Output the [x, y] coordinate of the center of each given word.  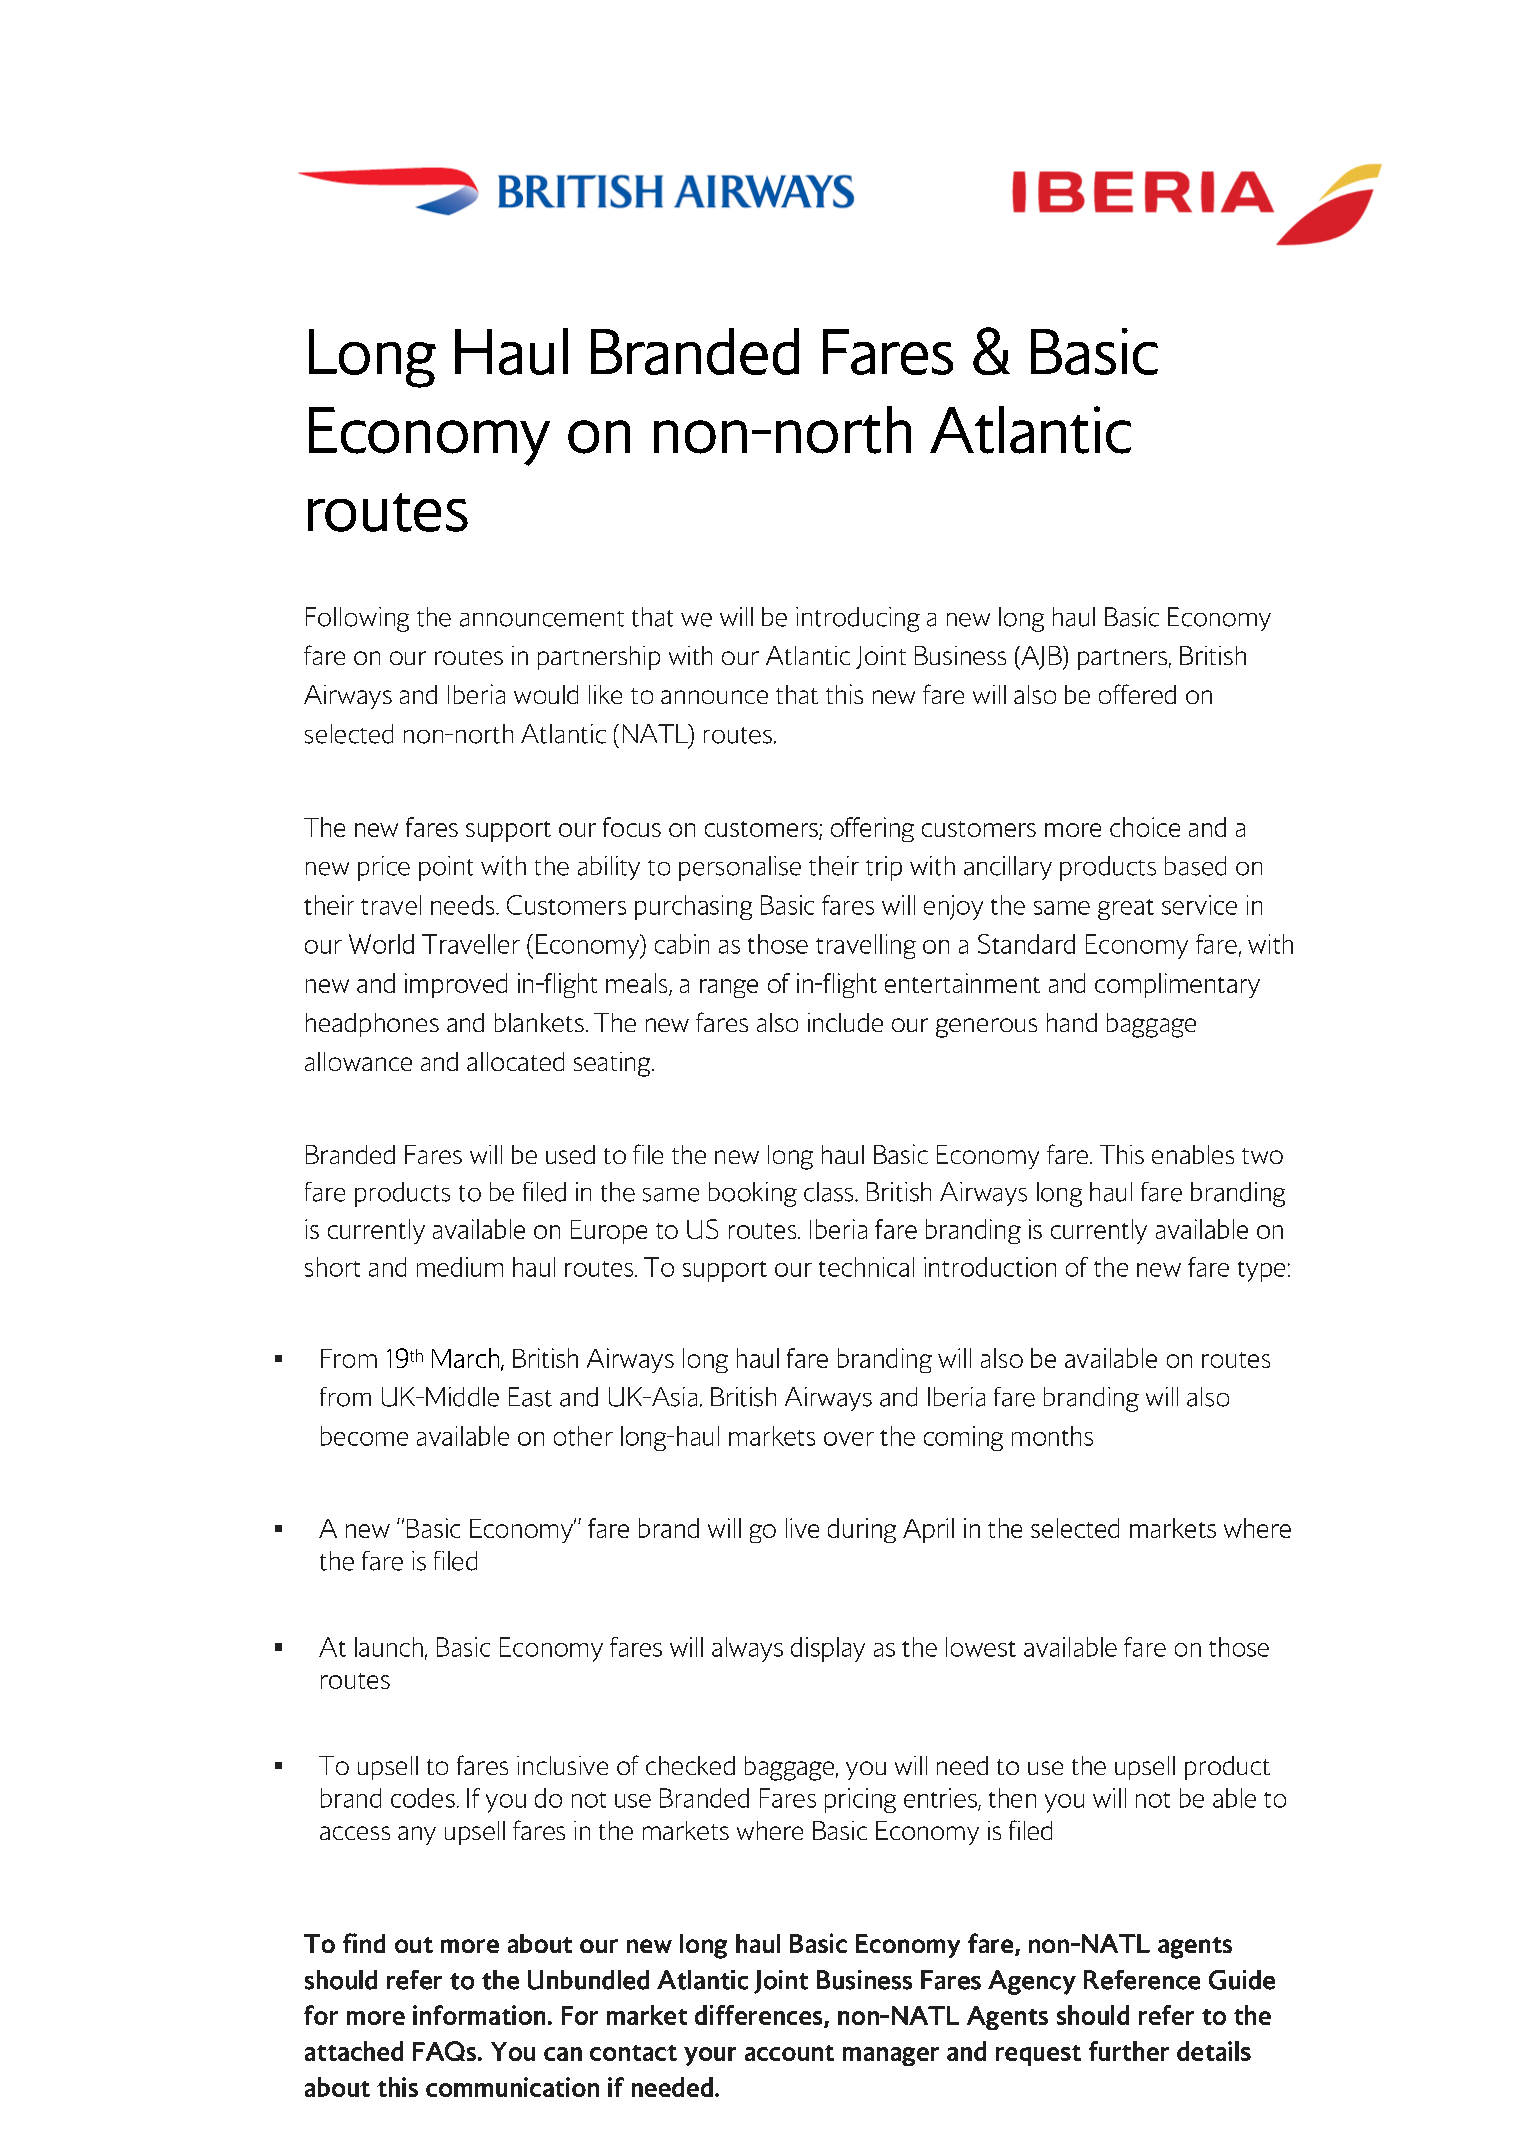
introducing [858, 619]
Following [357, 619]
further [1129, 2051]
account [789, 2053]
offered [1137, 694]
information [479, 2015]
